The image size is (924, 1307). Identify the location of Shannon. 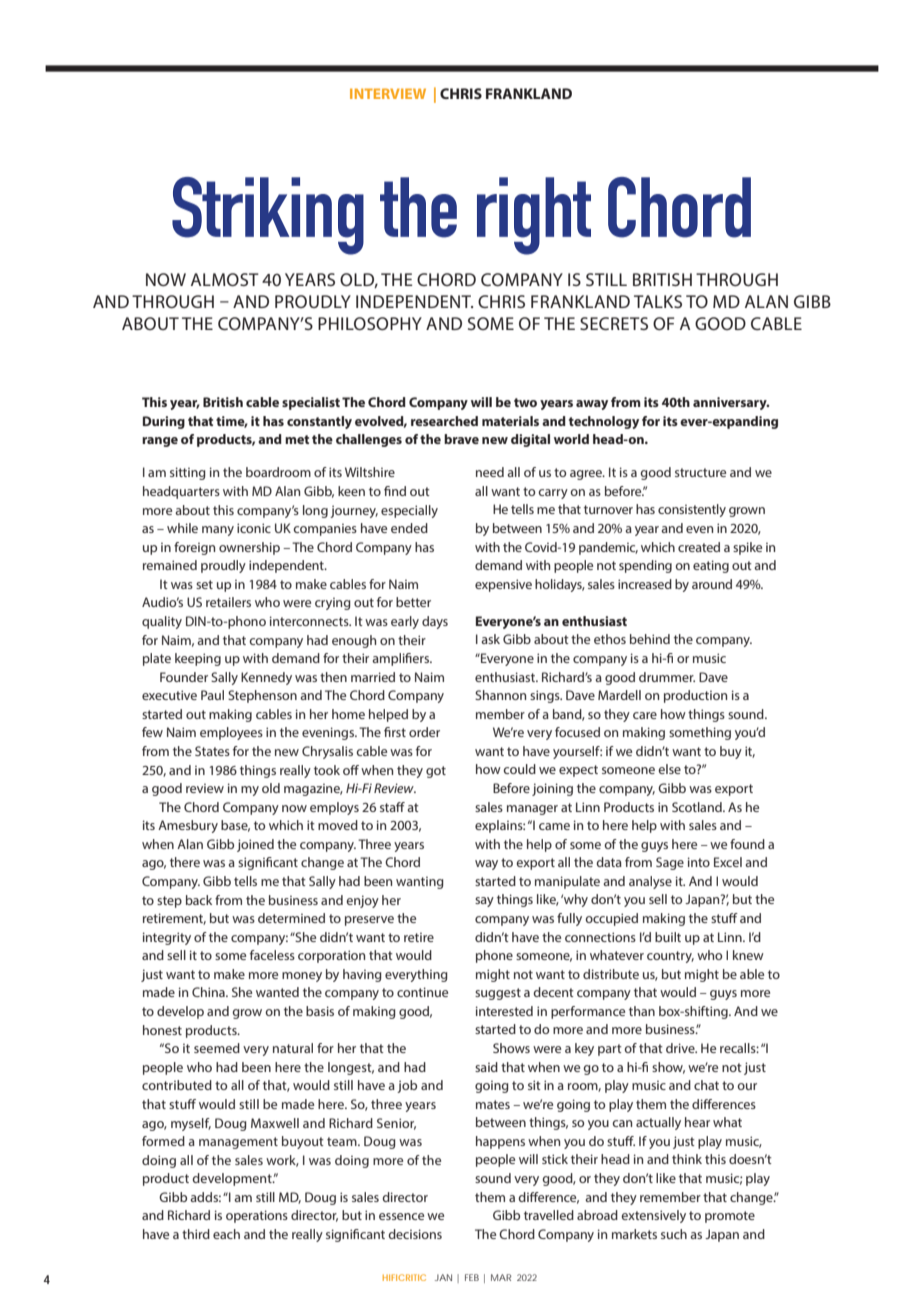
(500, 695).
